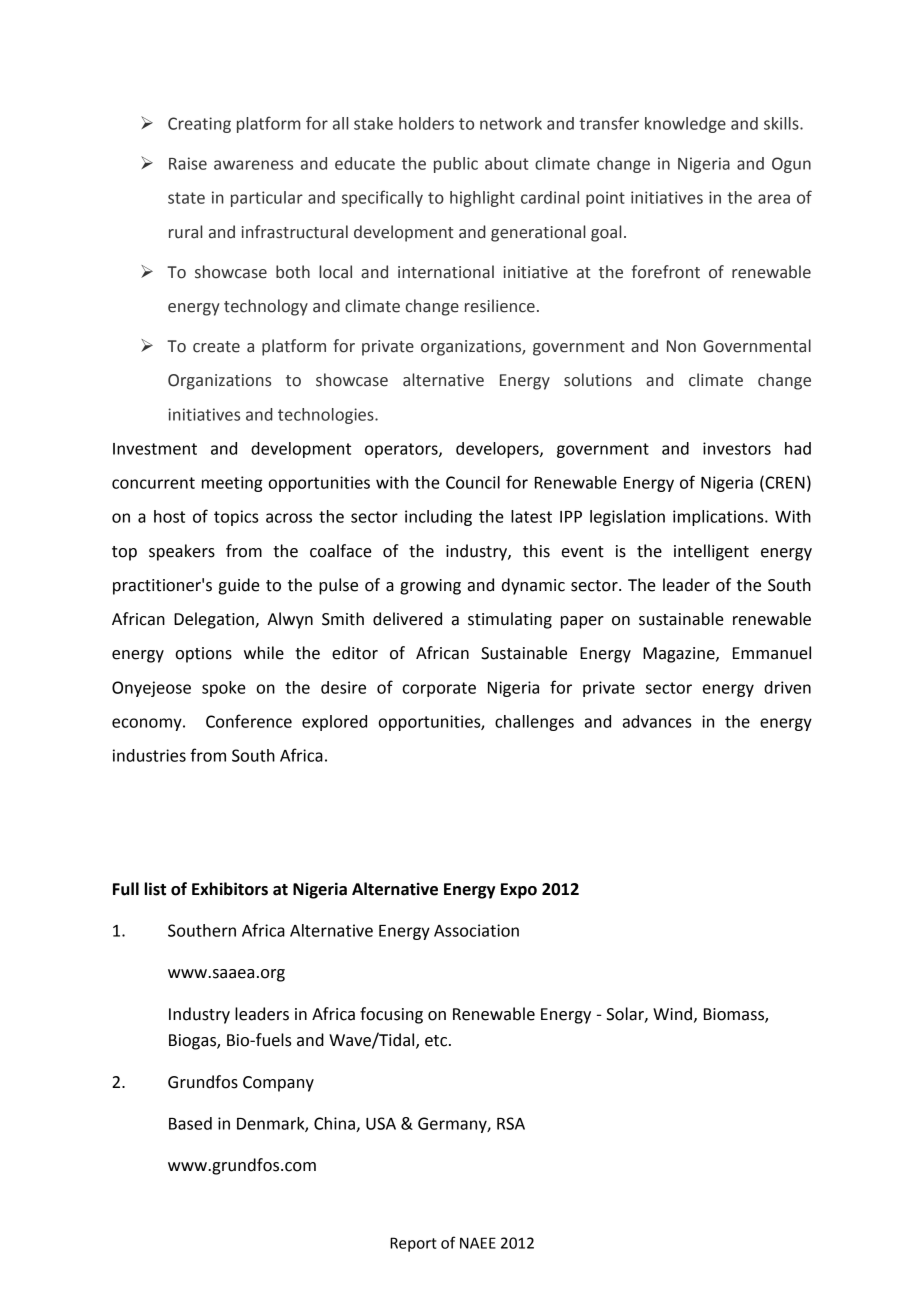 The image size is (924, 1308). Describe the element at coordinates (430, 587) in the screenshot. I see `growing` at that location.
